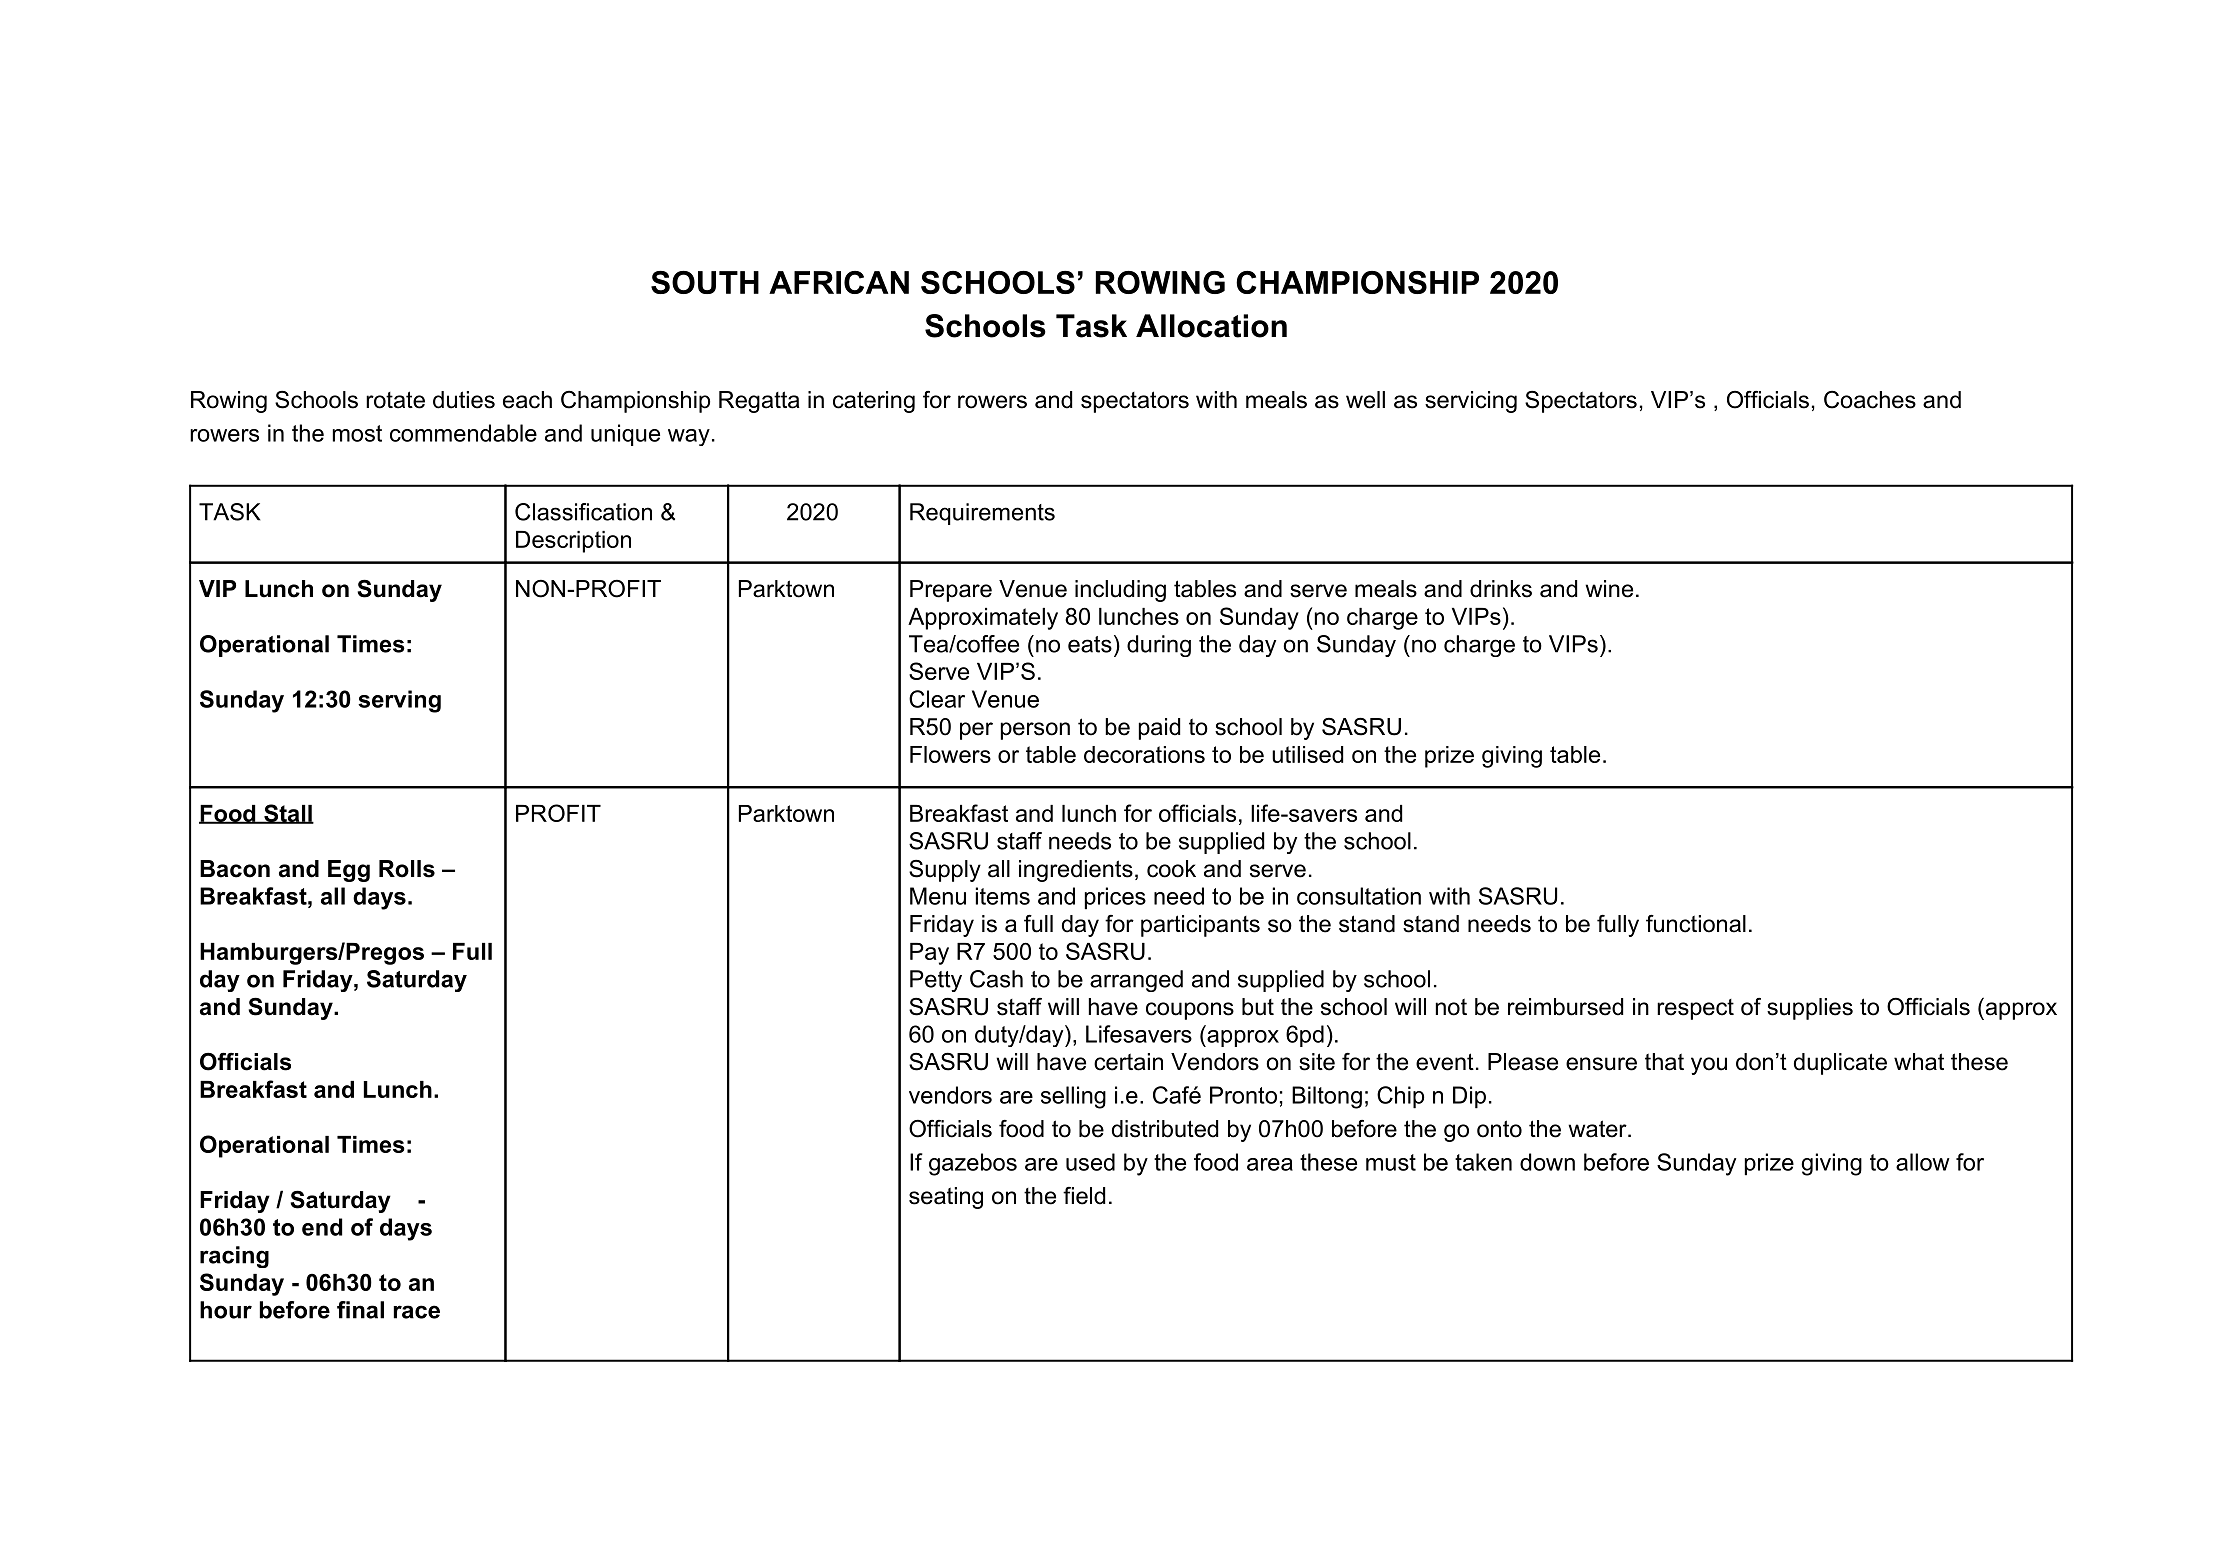  Describe the element at coordinates (1084, 1196) in the image. I see `field` at that location.
